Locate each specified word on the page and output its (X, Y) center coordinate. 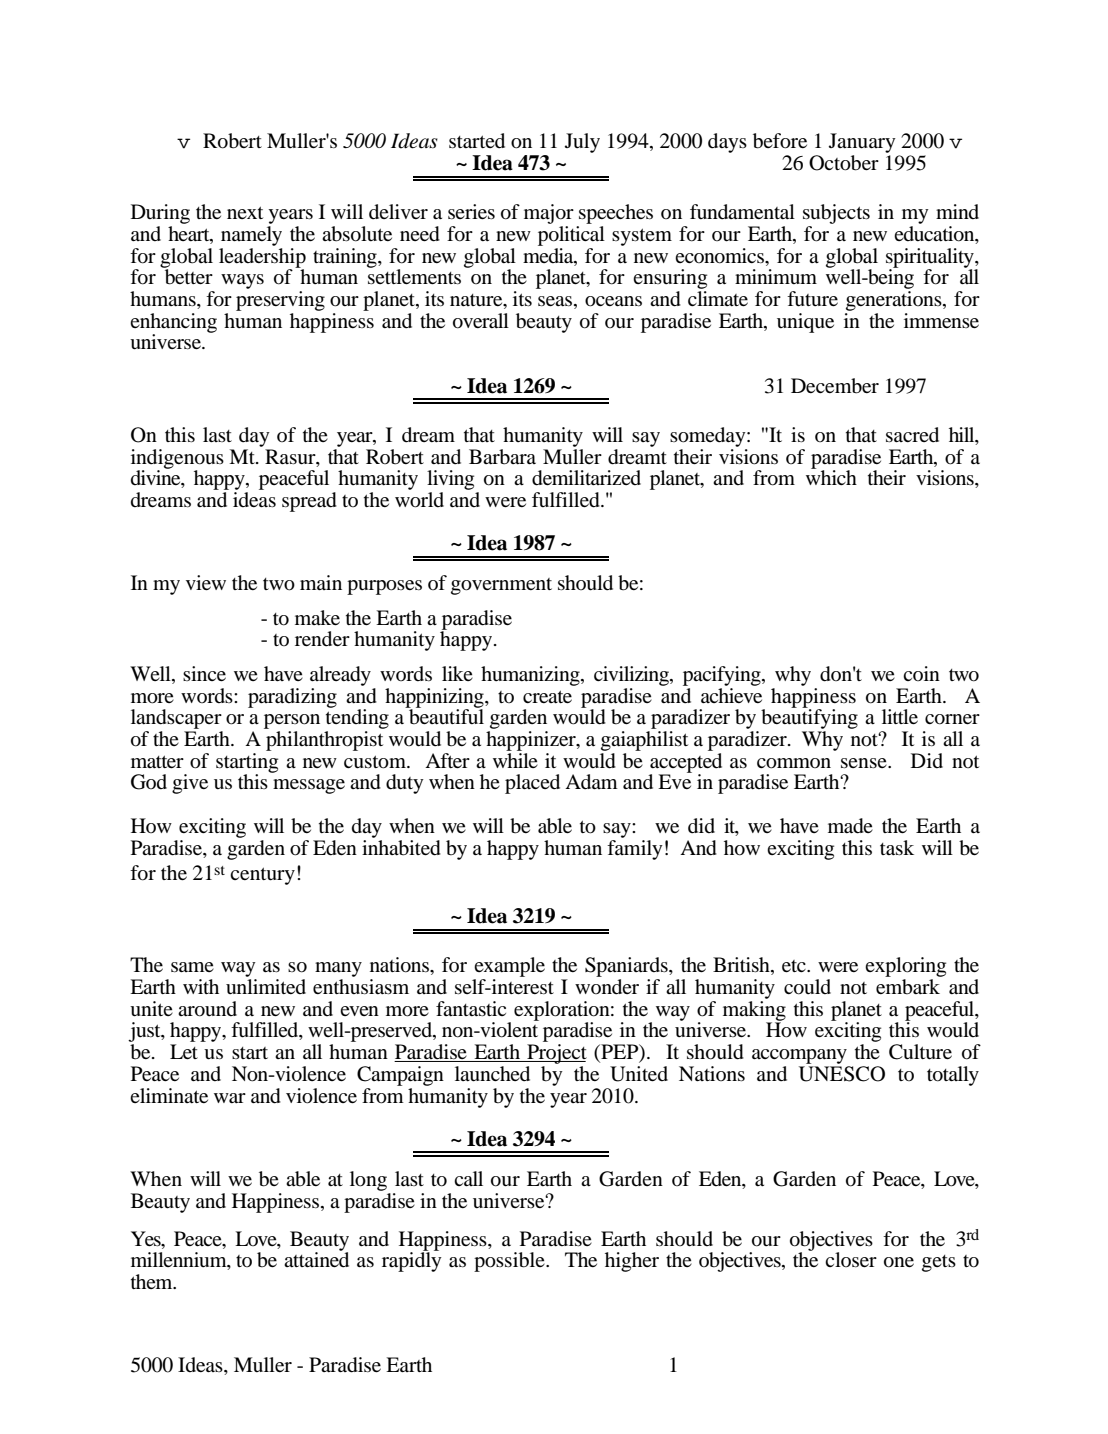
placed (532, 784)
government (501, 586)
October (844, 163)
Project (556, 1054)
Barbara (502, 457)
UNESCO (842, 1074)
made (850, 826)
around (207, 1009)
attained (316, 1259)
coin (921, 673)
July (582, 143)
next (245, 212)
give (190, 784)
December (835, 386)
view (206, 582)
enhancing (173, 324)
